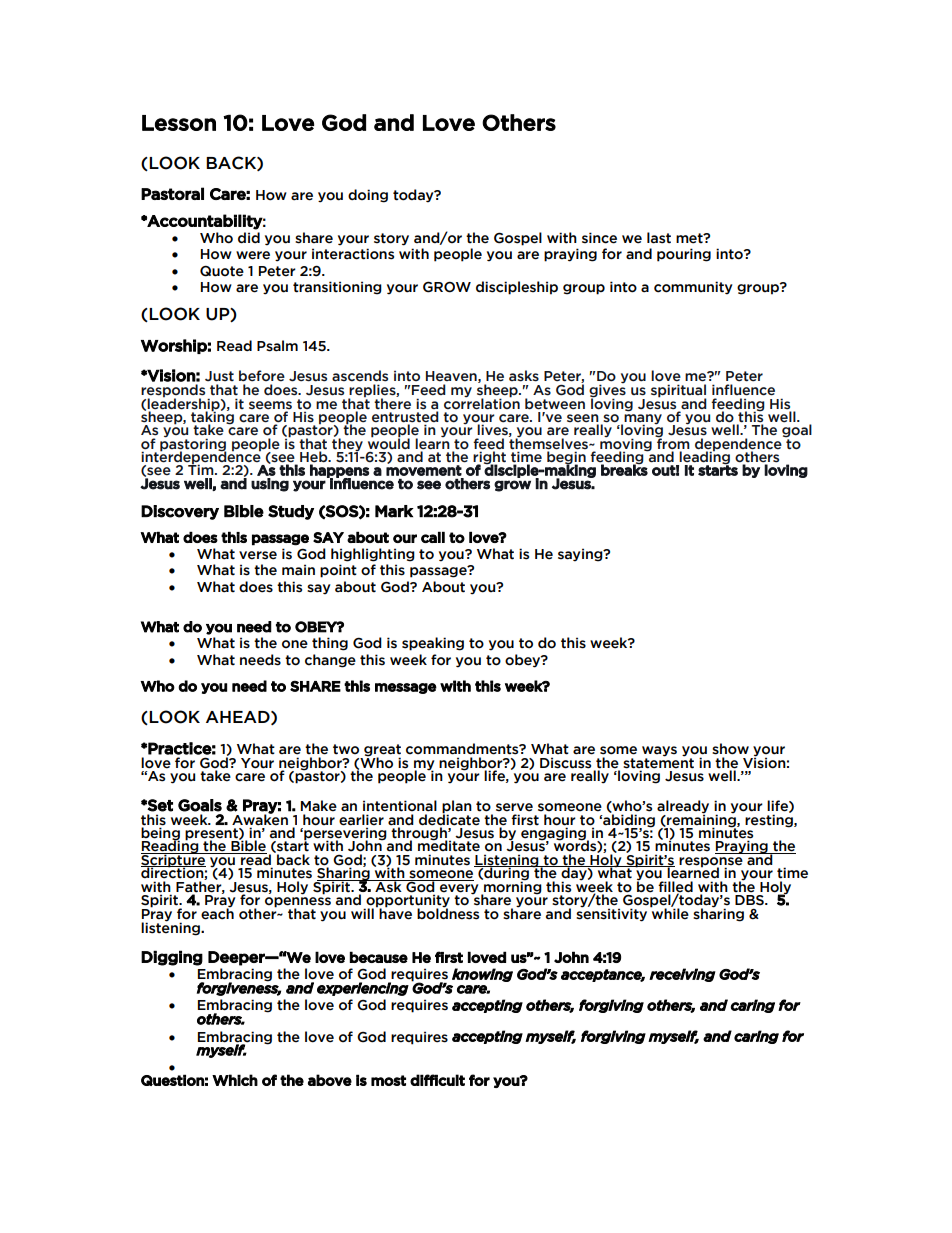  What do you see at coordinates (457, 808) in the screenshot?
I see `plan` at bounding box center [457, 808].
